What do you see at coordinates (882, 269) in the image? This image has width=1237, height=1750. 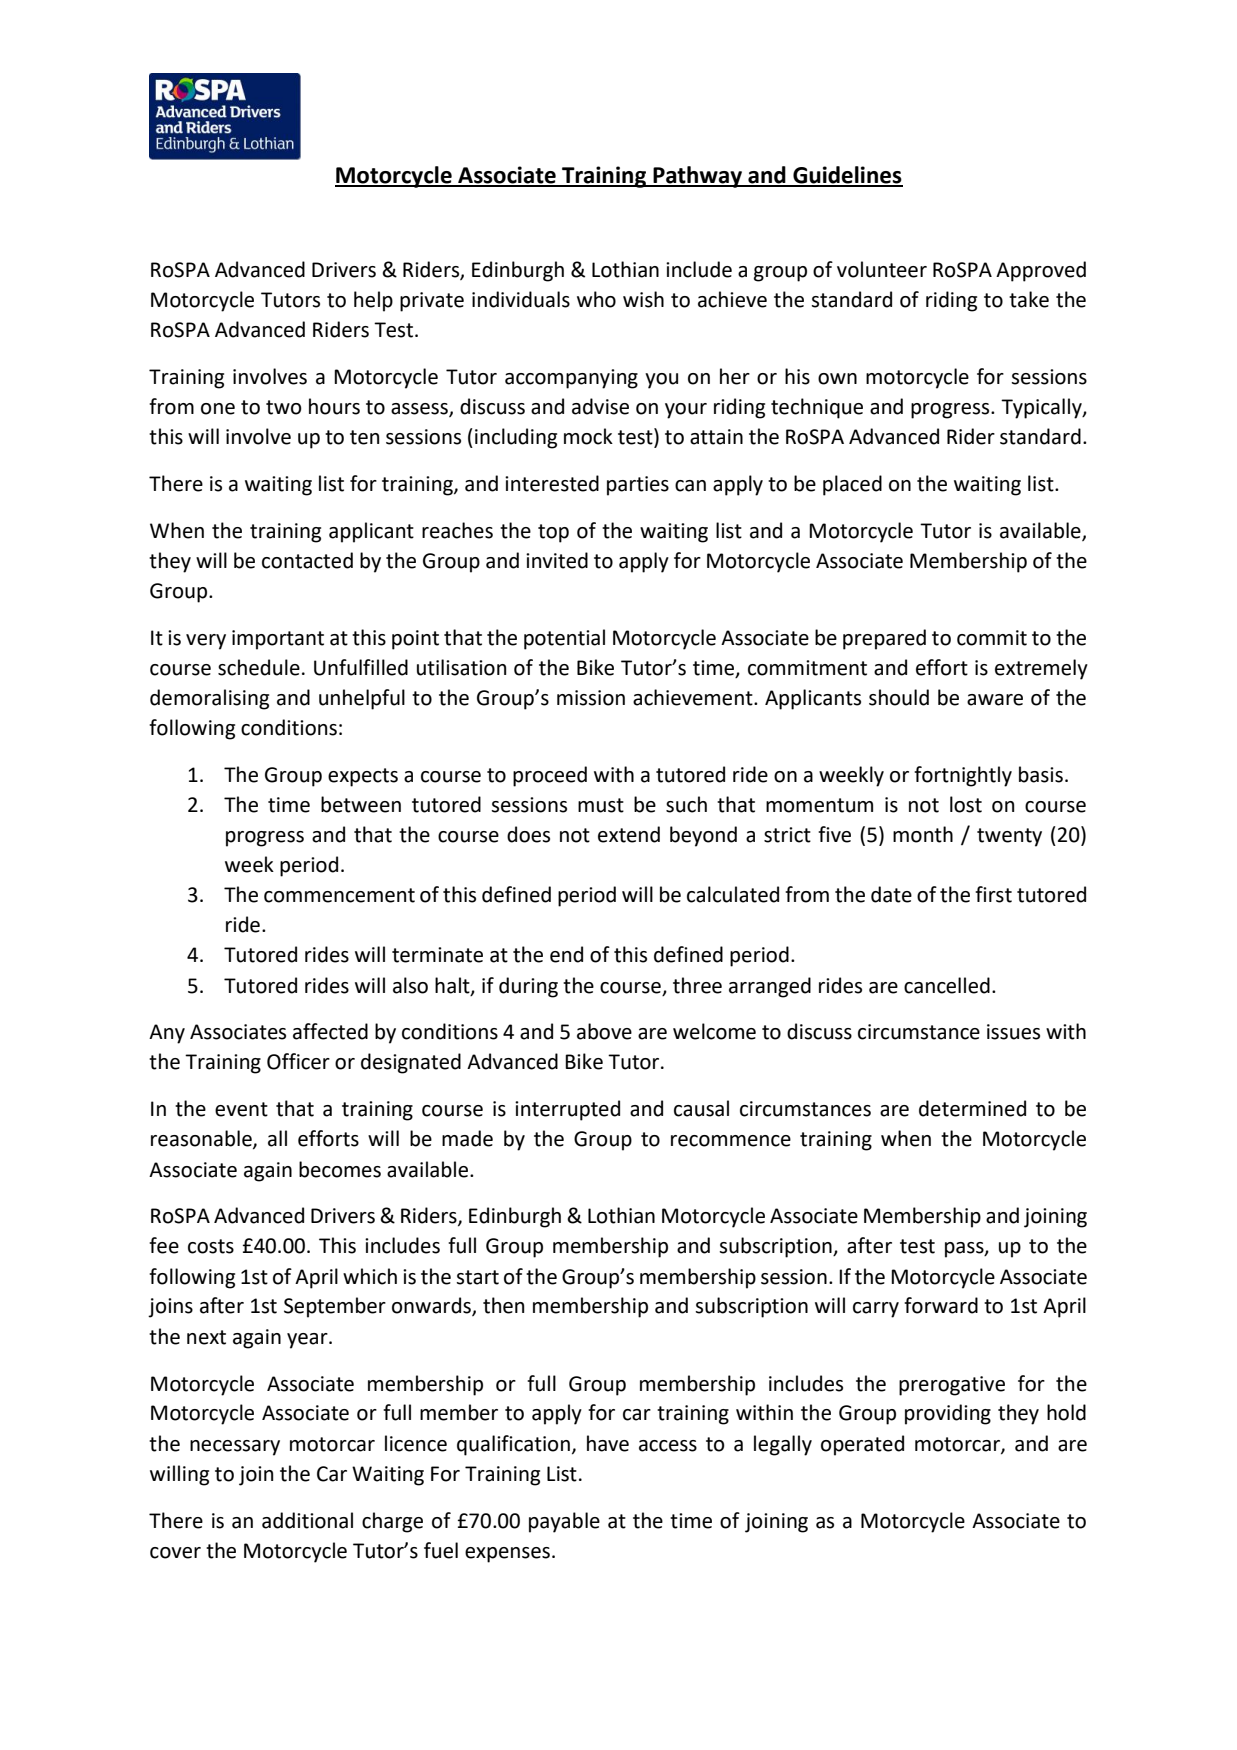 I see `volunteer` at bounding box center [882, 269].
